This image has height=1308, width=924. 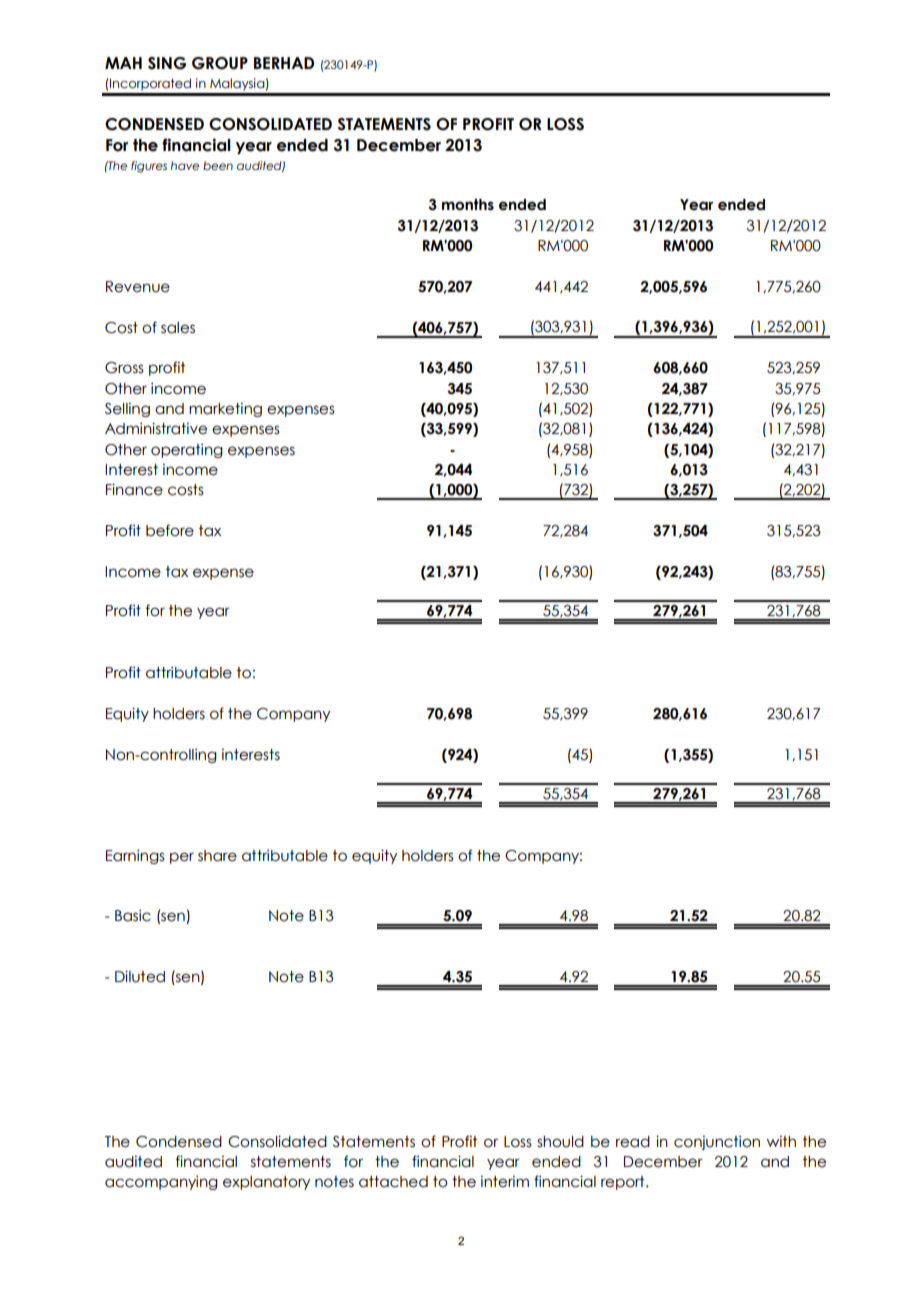 What do you see at coordinates (220, 63) in the image?
I see `GROUP` at bounding box center [220, 63].
